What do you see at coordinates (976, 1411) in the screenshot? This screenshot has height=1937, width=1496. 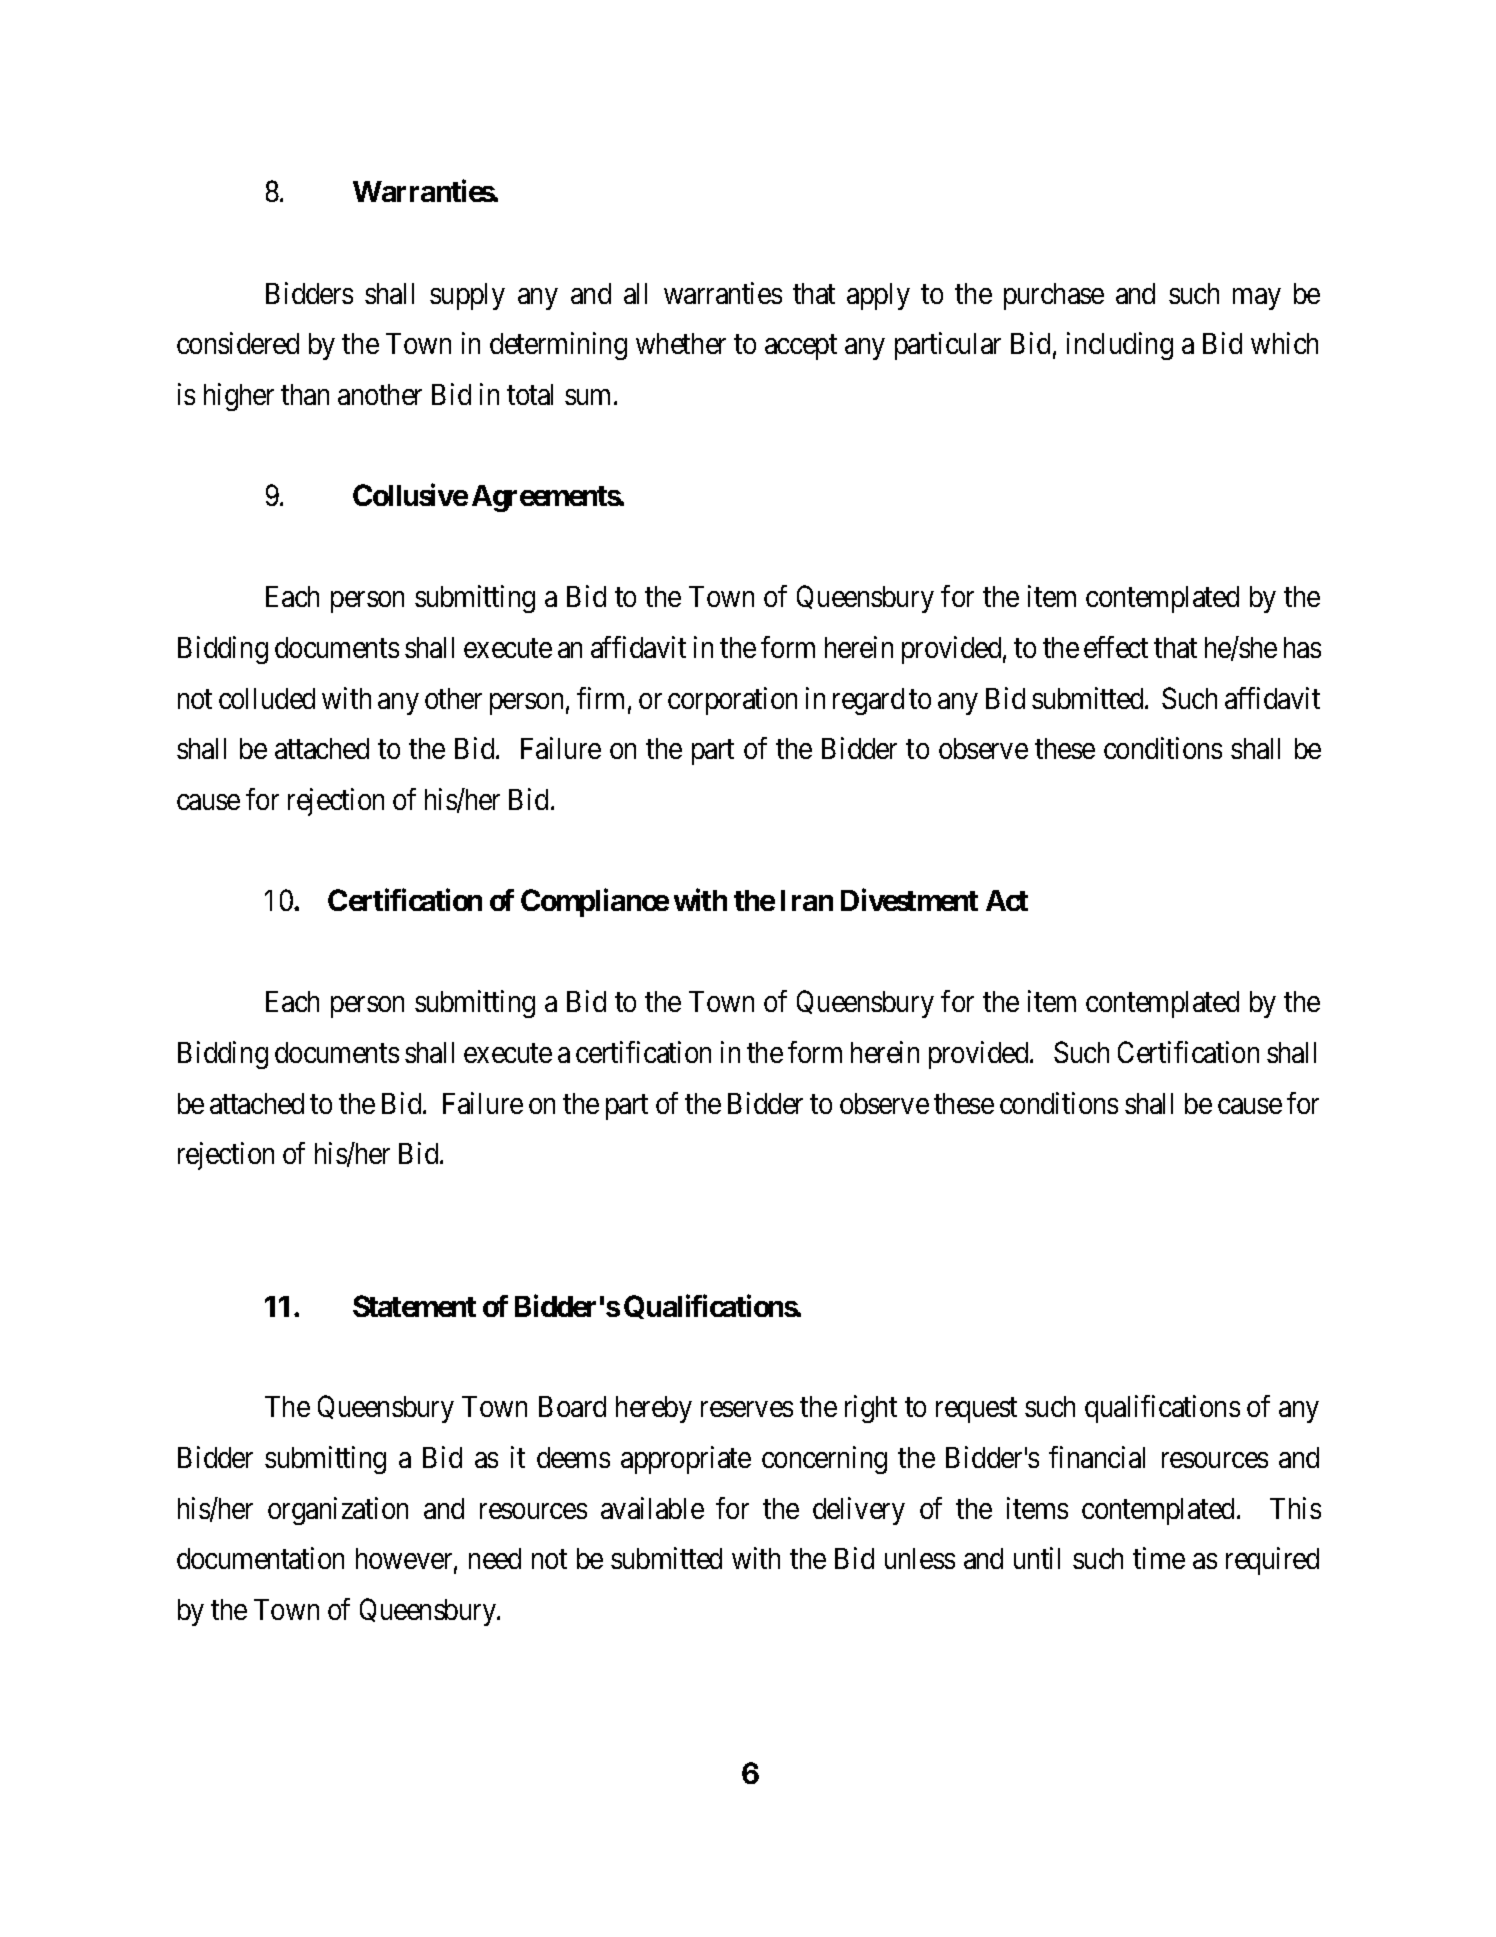 I see `request` at bounding box center [976, 1411].
